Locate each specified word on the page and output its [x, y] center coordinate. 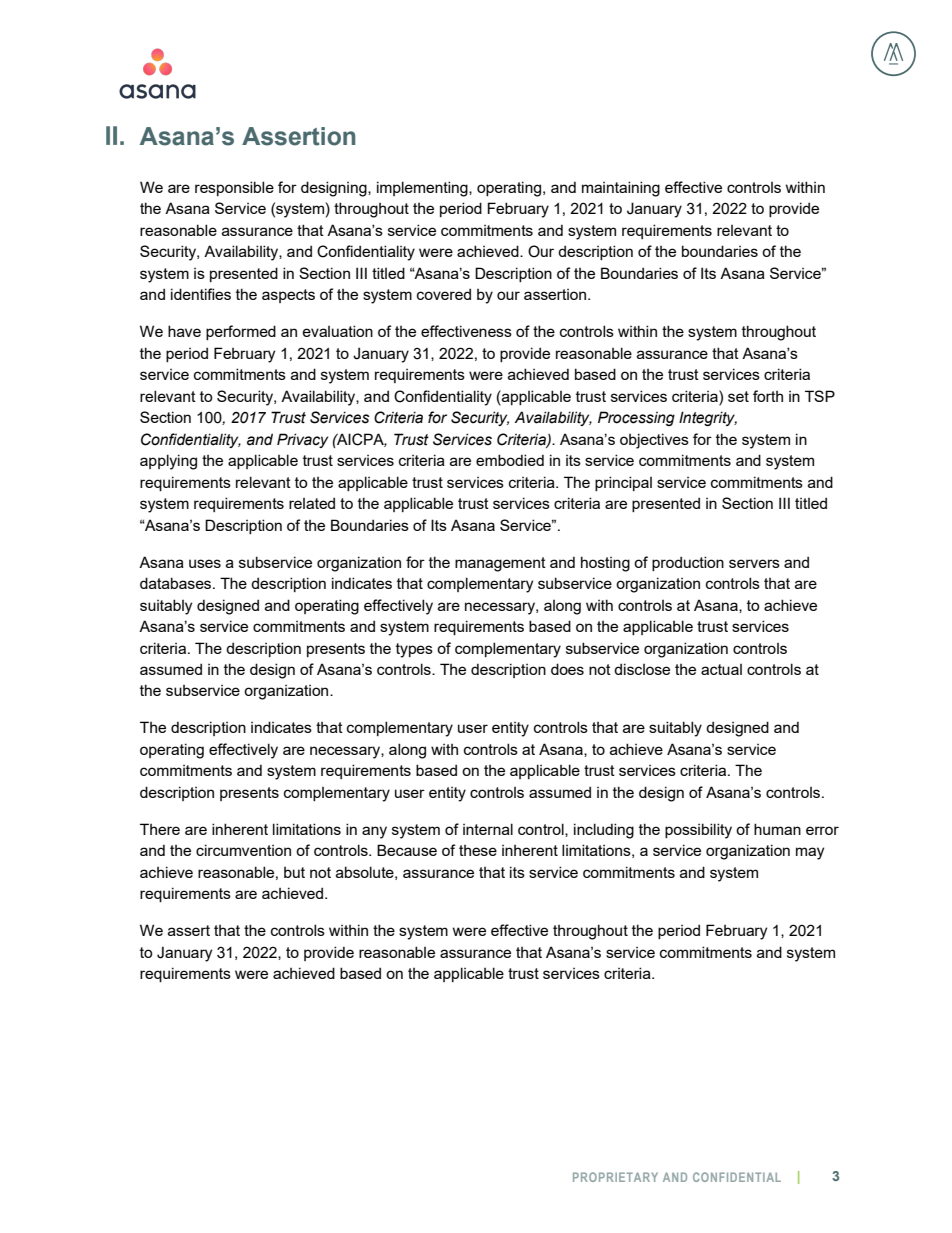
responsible [234, 188]
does [567, 669]
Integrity [708, 418]
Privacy [302, 440]
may [810, 853]
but [294, 872]
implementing [423, 189]
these [478, 850]
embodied [510, 460]
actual [721, 669]
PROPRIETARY [615, 1177]
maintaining [621, 189]
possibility [698, 831]
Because [407, 850]
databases [177, 583]
